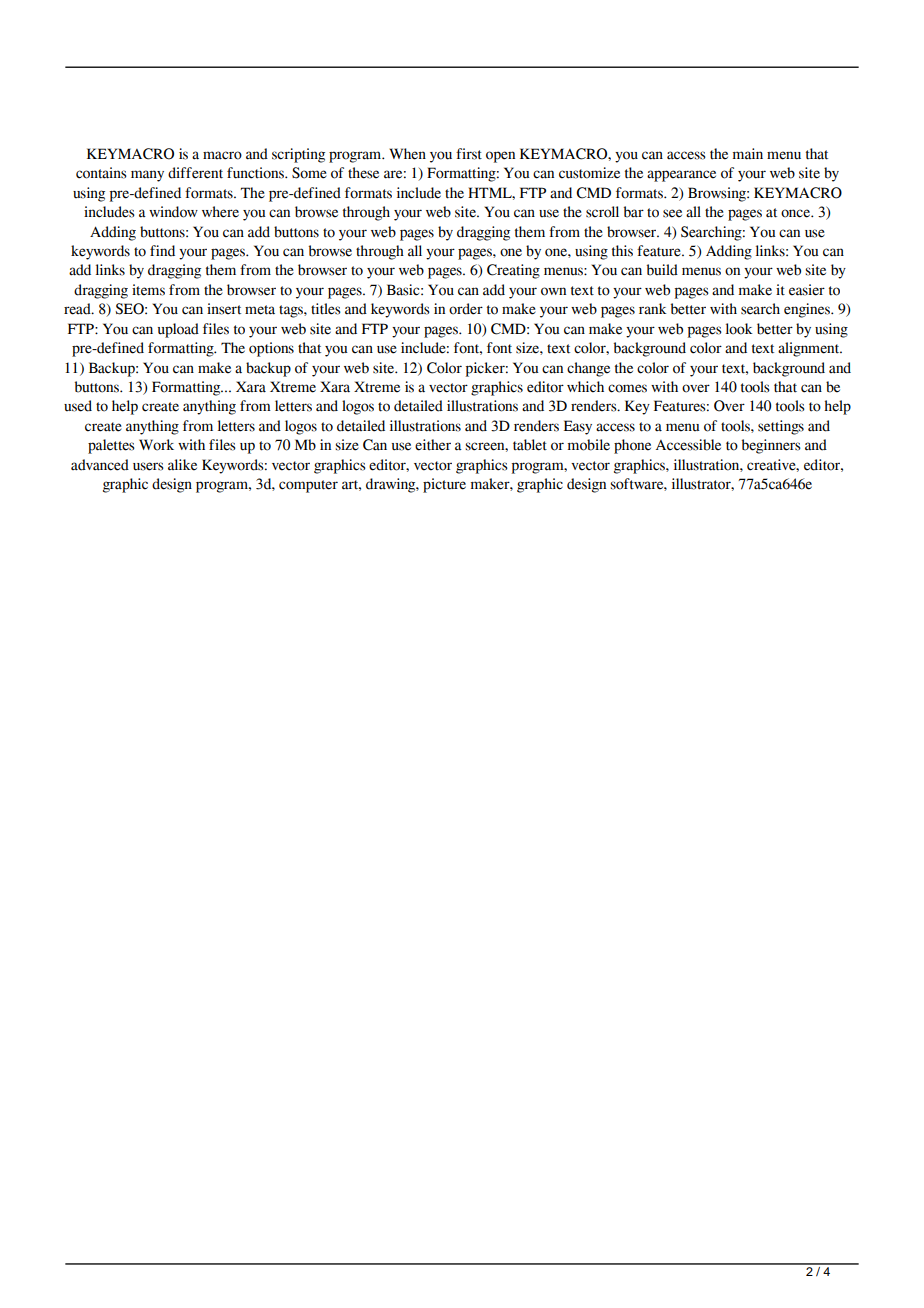  I want to click on see, so click(672, 213).
